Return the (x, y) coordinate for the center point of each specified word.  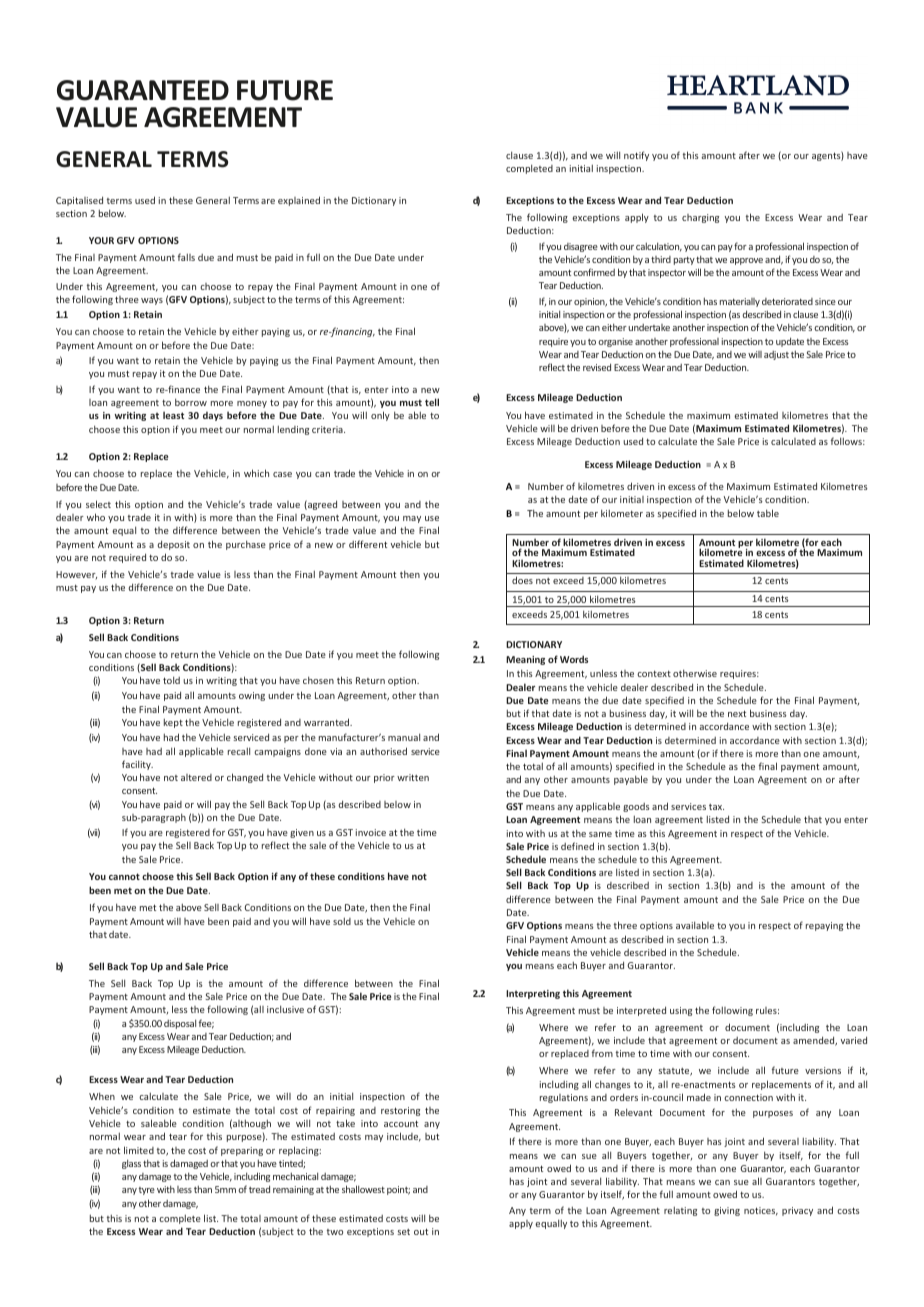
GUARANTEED (143, 90)
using (681, 1011)
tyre (147, 1191)
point (398, 1190)
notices (761, 1211)
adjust (776, 355)
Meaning (525, 660)
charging (700, 218)
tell (432, 402)
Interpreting (533, 994)
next (737, 713)
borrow (191, 402)
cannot (124, 876)
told (171, 680)
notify (636, 156)
